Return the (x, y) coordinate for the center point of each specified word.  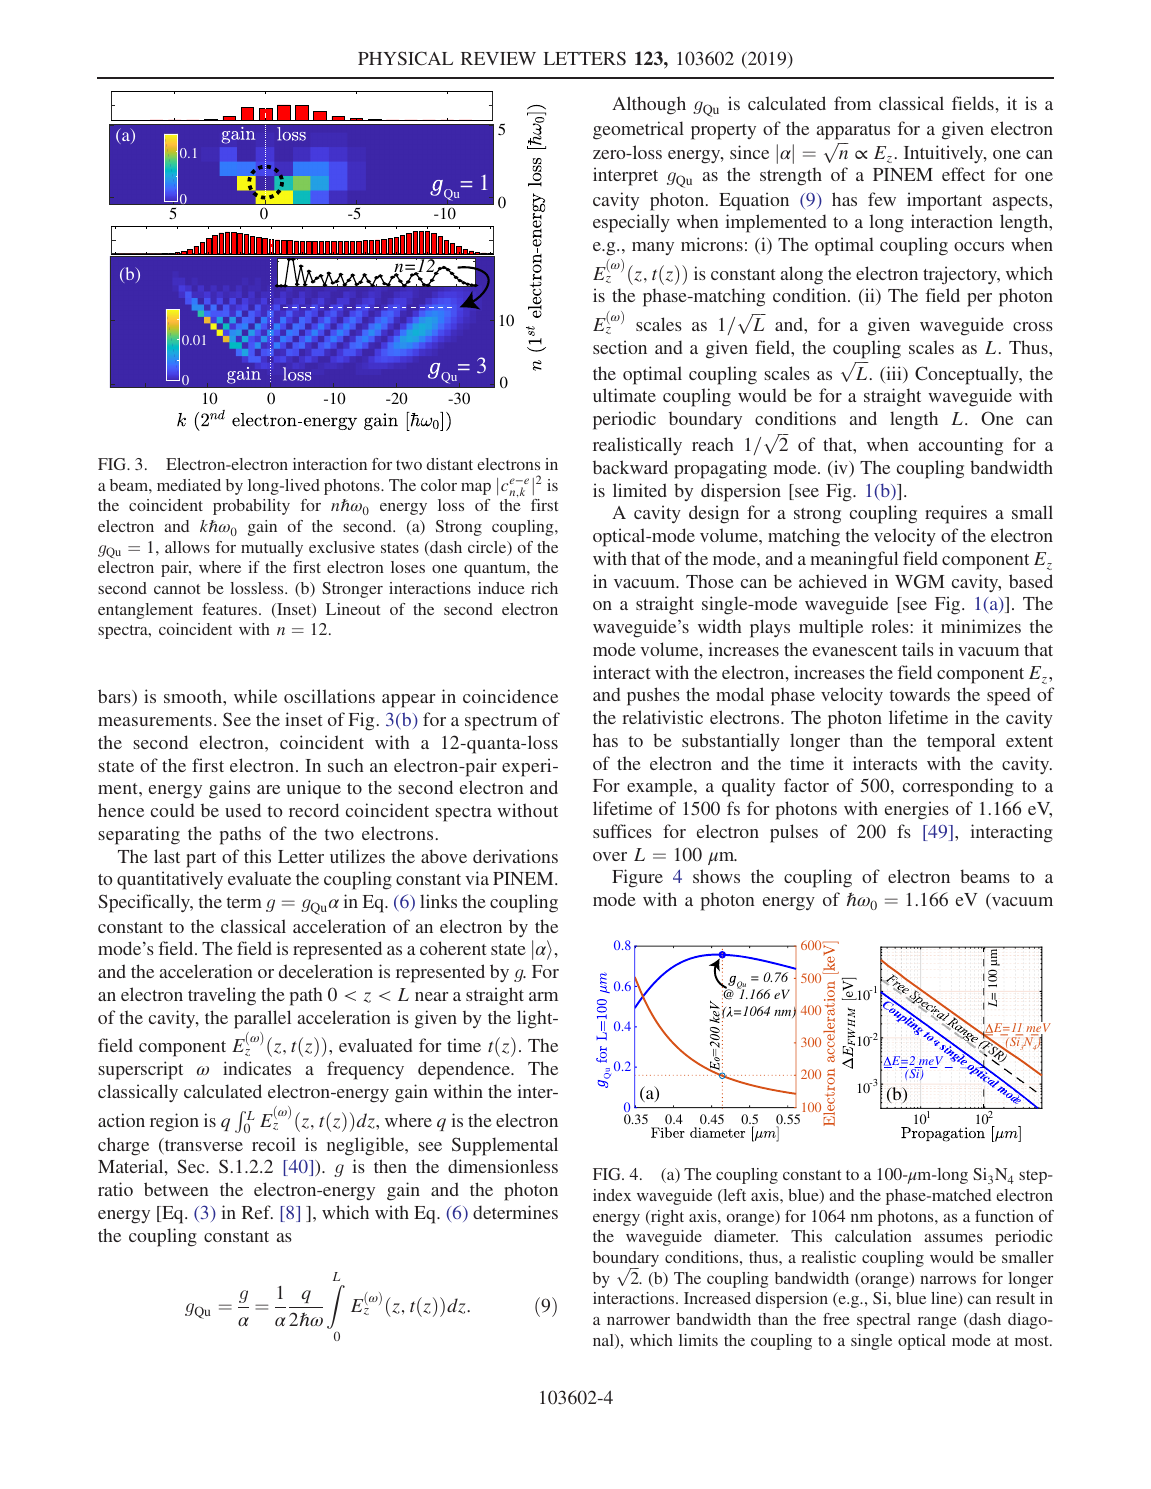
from (852, 103)
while (255, 696)
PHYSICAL (405, 58)
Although (649, 105)
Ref (257, 1212)
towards (920, 694)
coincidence (510, 696)
